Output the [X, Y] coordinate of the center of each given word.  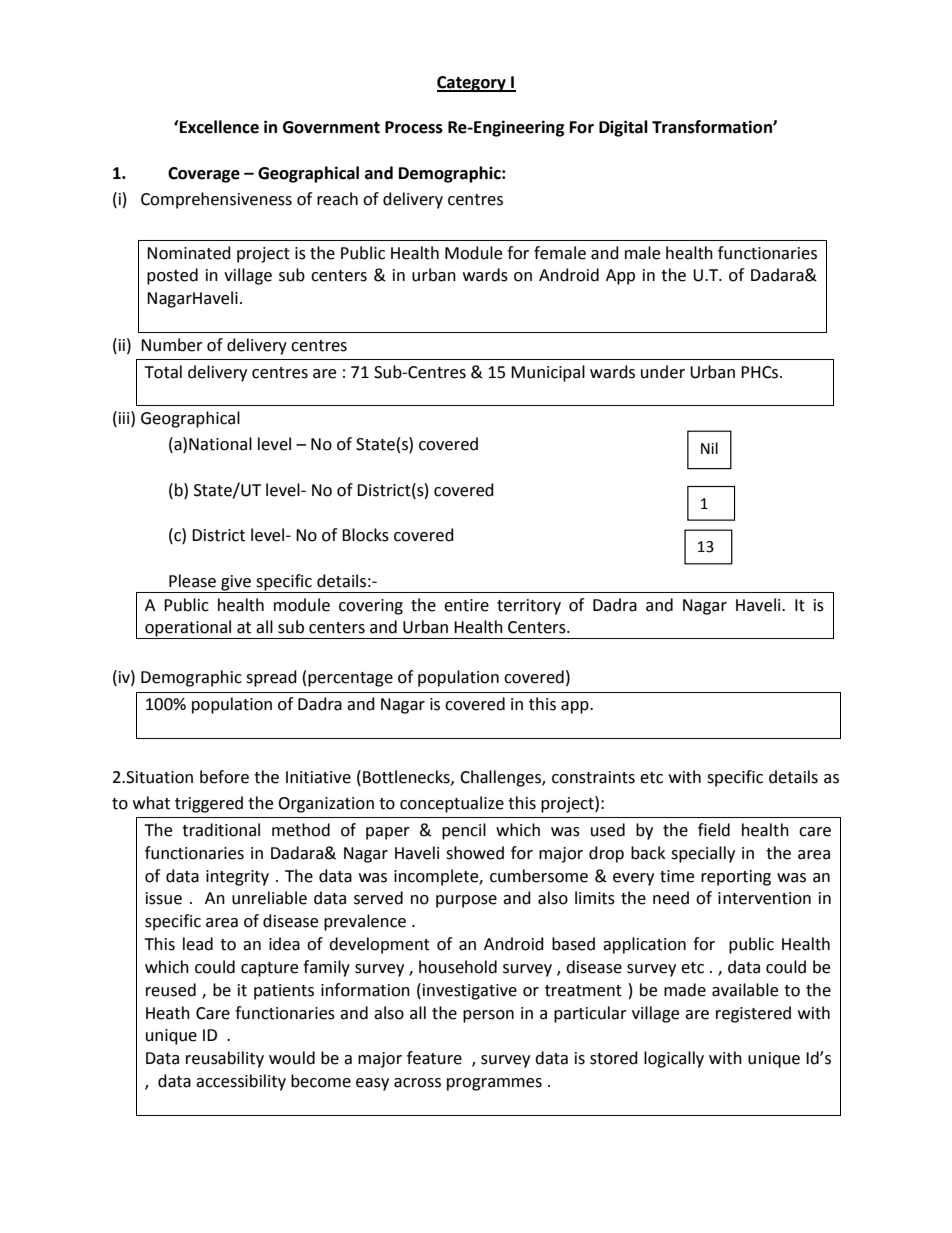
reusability [225, 1059]
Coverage [204, 175]
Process [414, 127]
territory [529, 607]
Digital [623, 128]
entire [466, 605]
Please [192, 581]
